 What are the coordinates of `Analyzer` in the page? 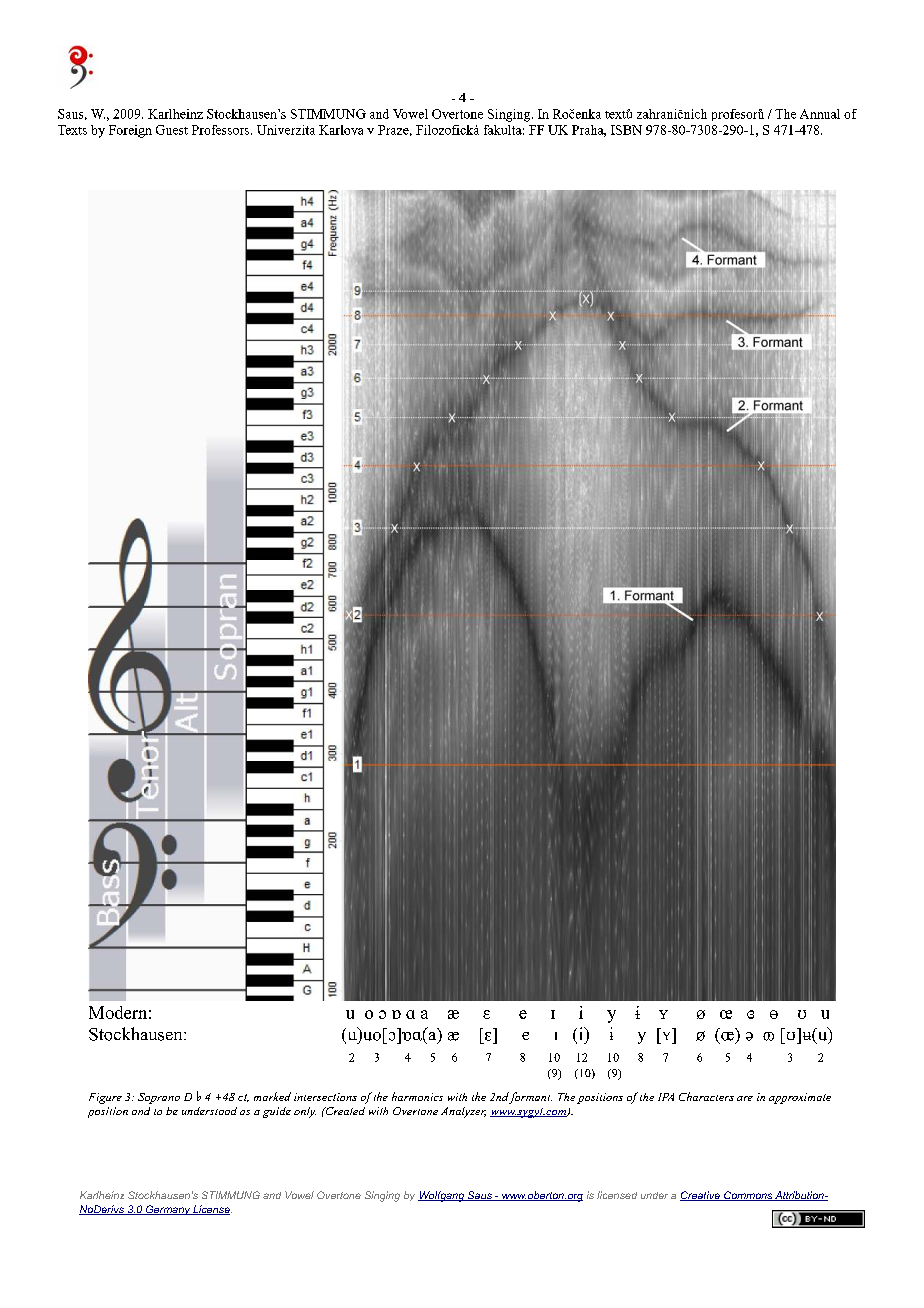 It's located at (463, 1112).
